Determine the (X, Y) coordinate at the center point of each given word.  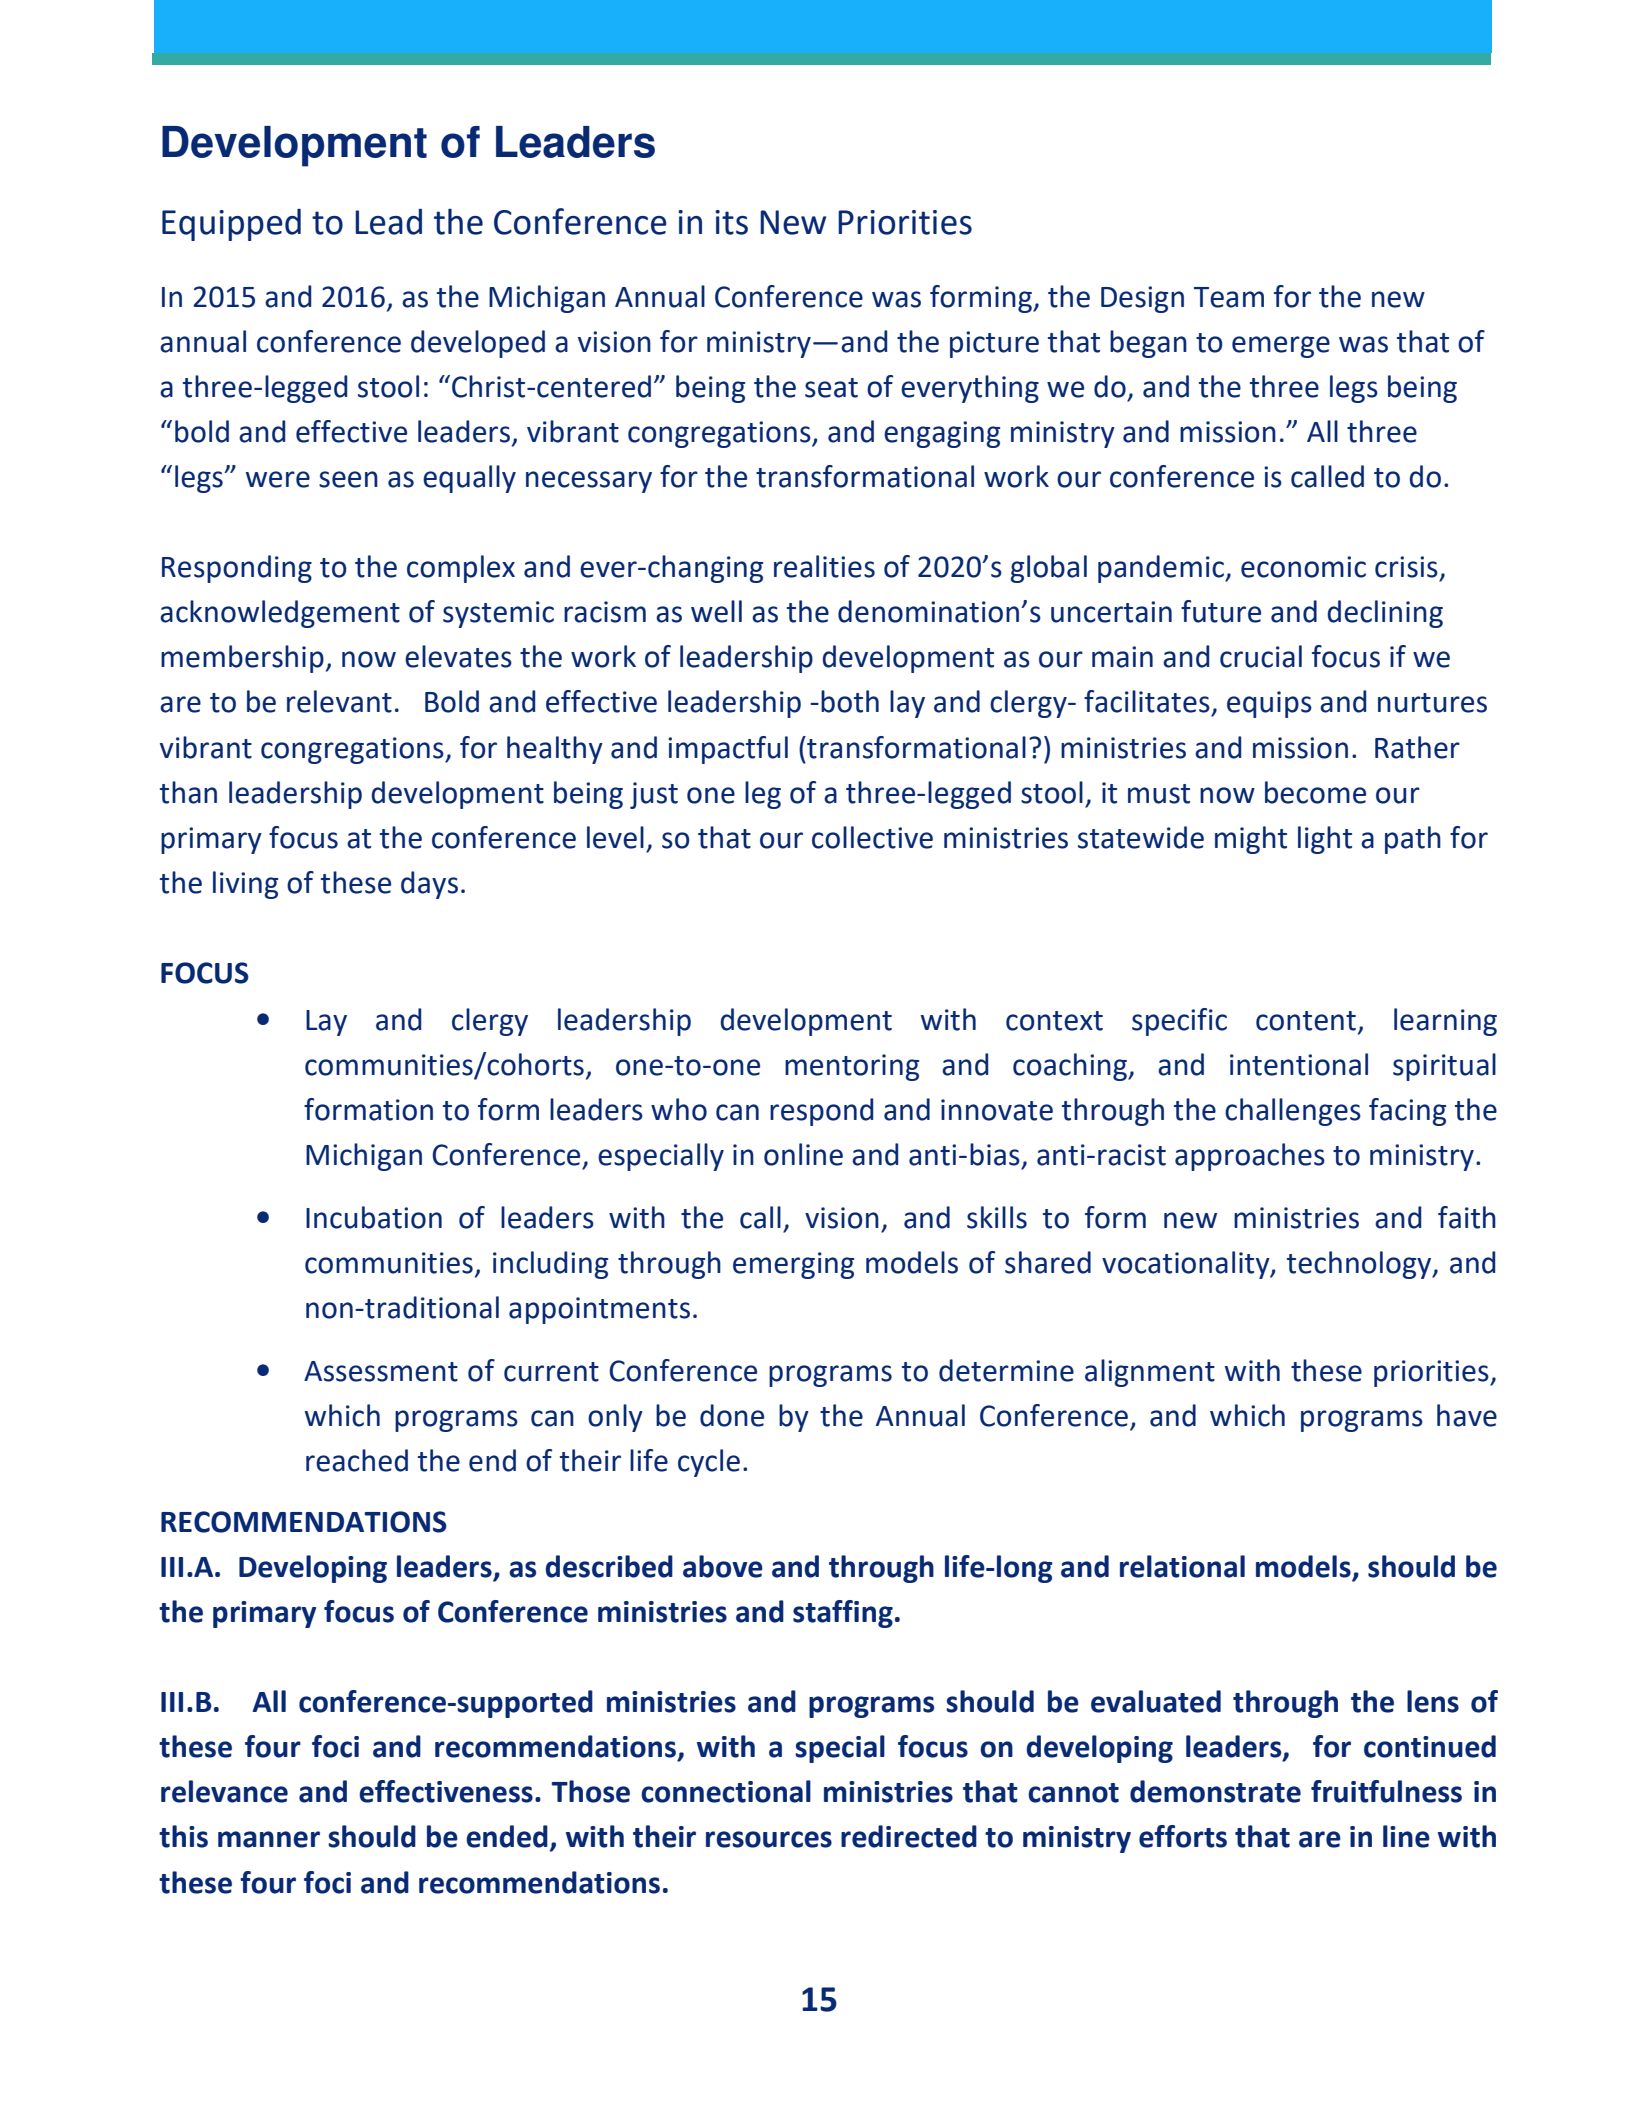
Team (1229, 297)
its (731, 222)
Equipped (231, 225)
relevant (339, 701)
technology (1360, 1265)
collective (872, 837)
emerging (793, 1265)
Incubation (374, 1217)
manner (269, 1839)
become (1315, 792)
